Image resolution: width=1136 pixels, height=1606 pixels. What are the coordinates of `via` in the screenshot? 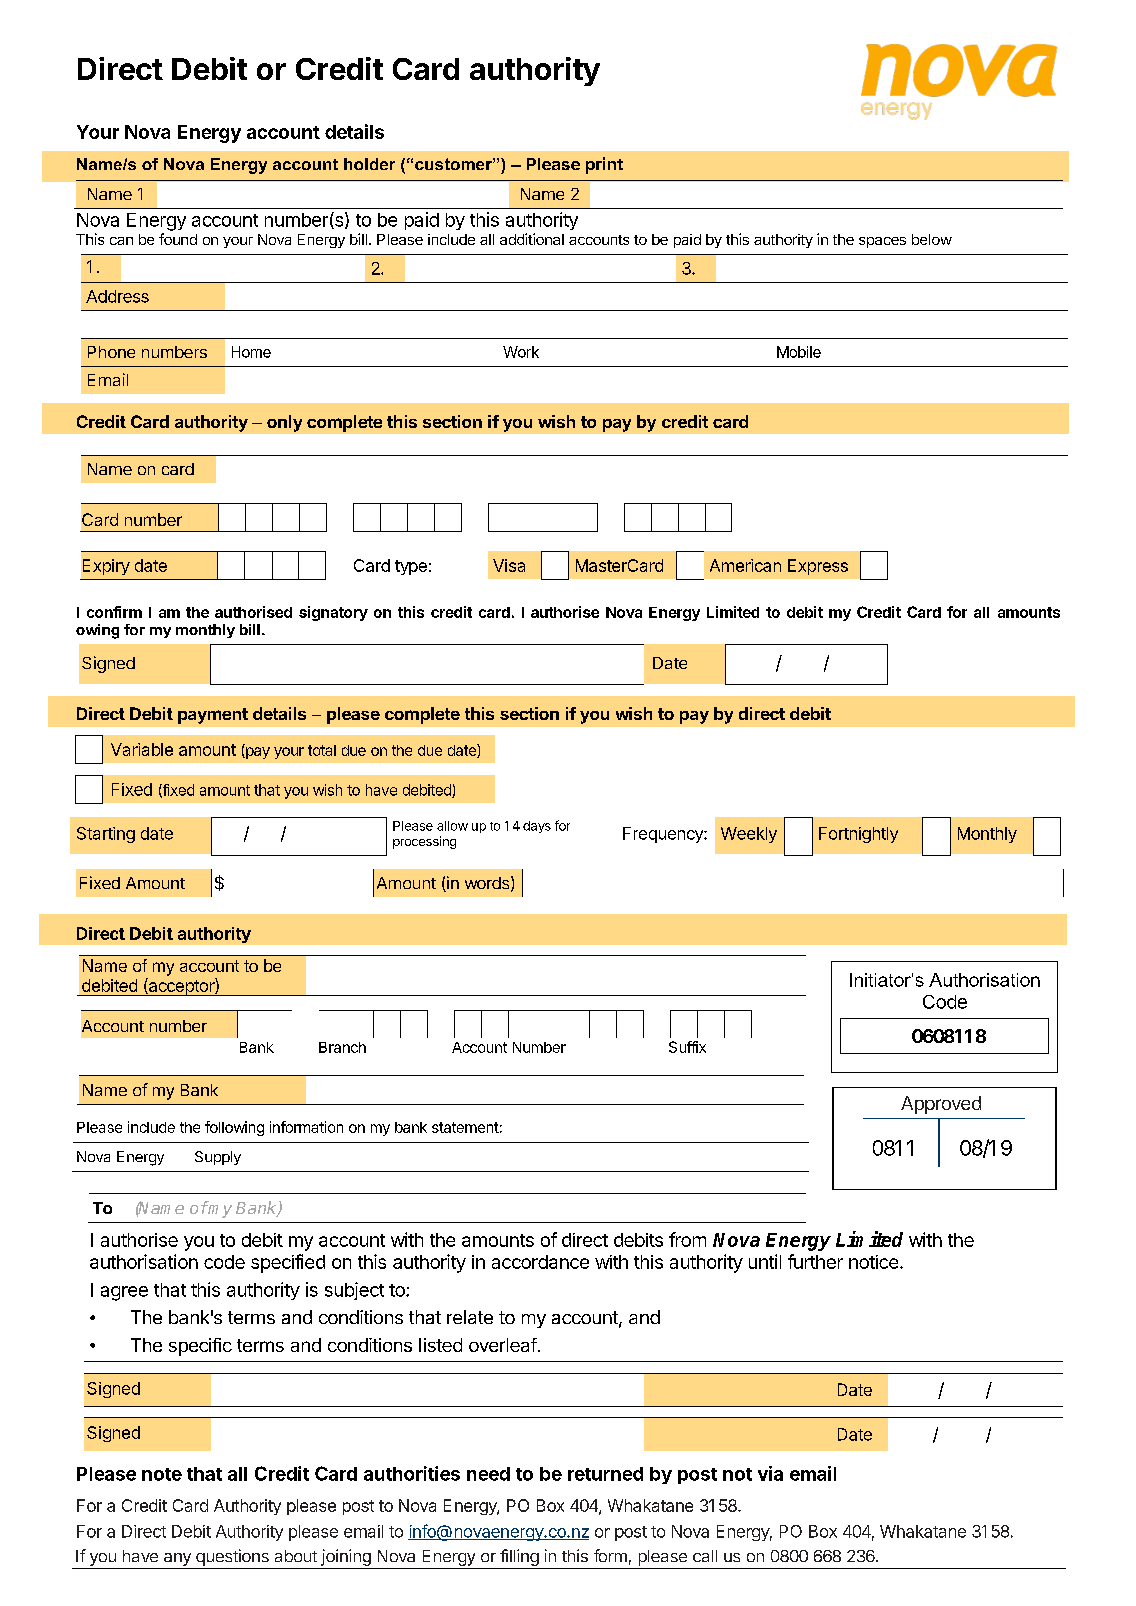 It's located at (770, 1473).
